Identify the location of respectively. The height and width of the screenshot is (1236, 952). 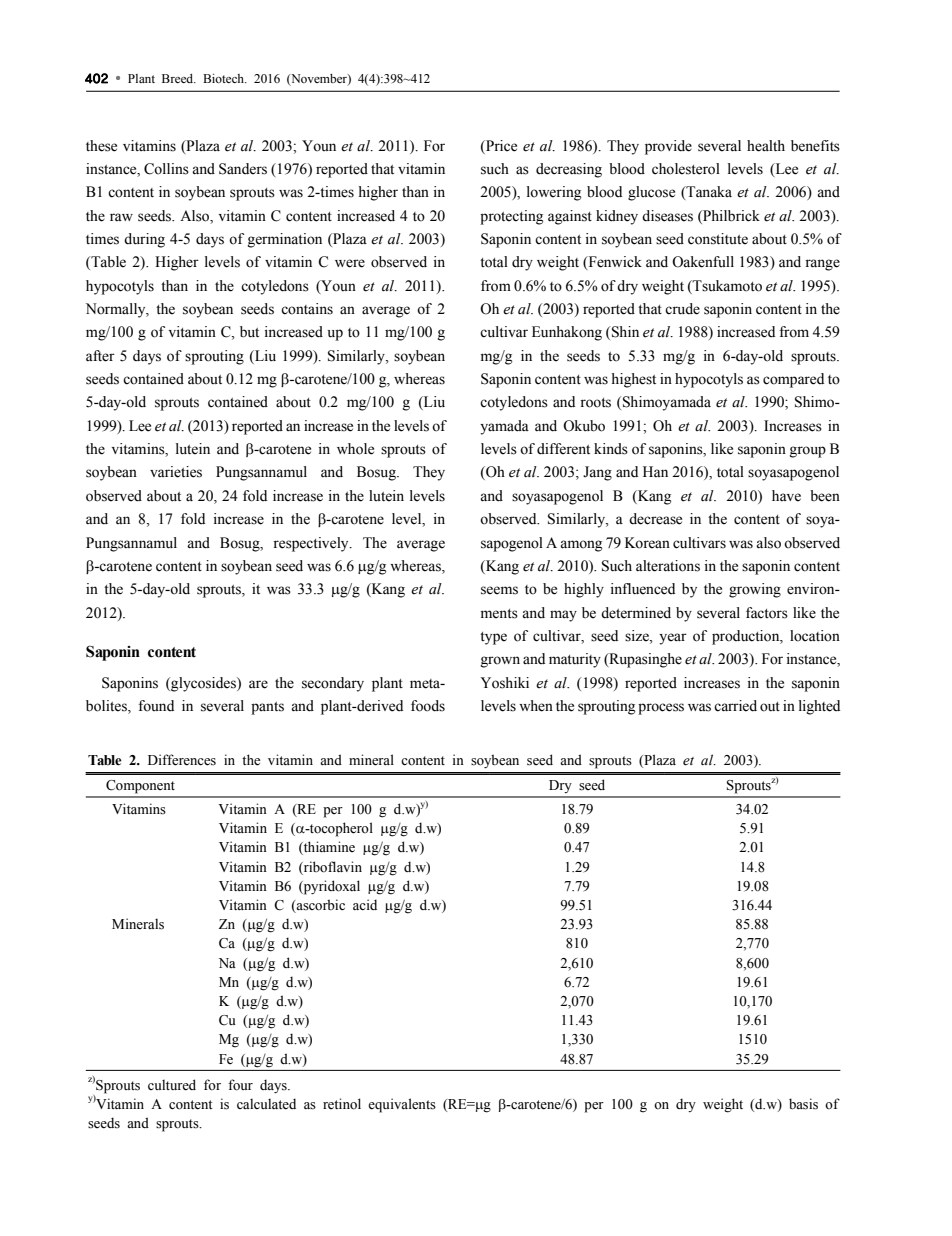
(312, 544).
